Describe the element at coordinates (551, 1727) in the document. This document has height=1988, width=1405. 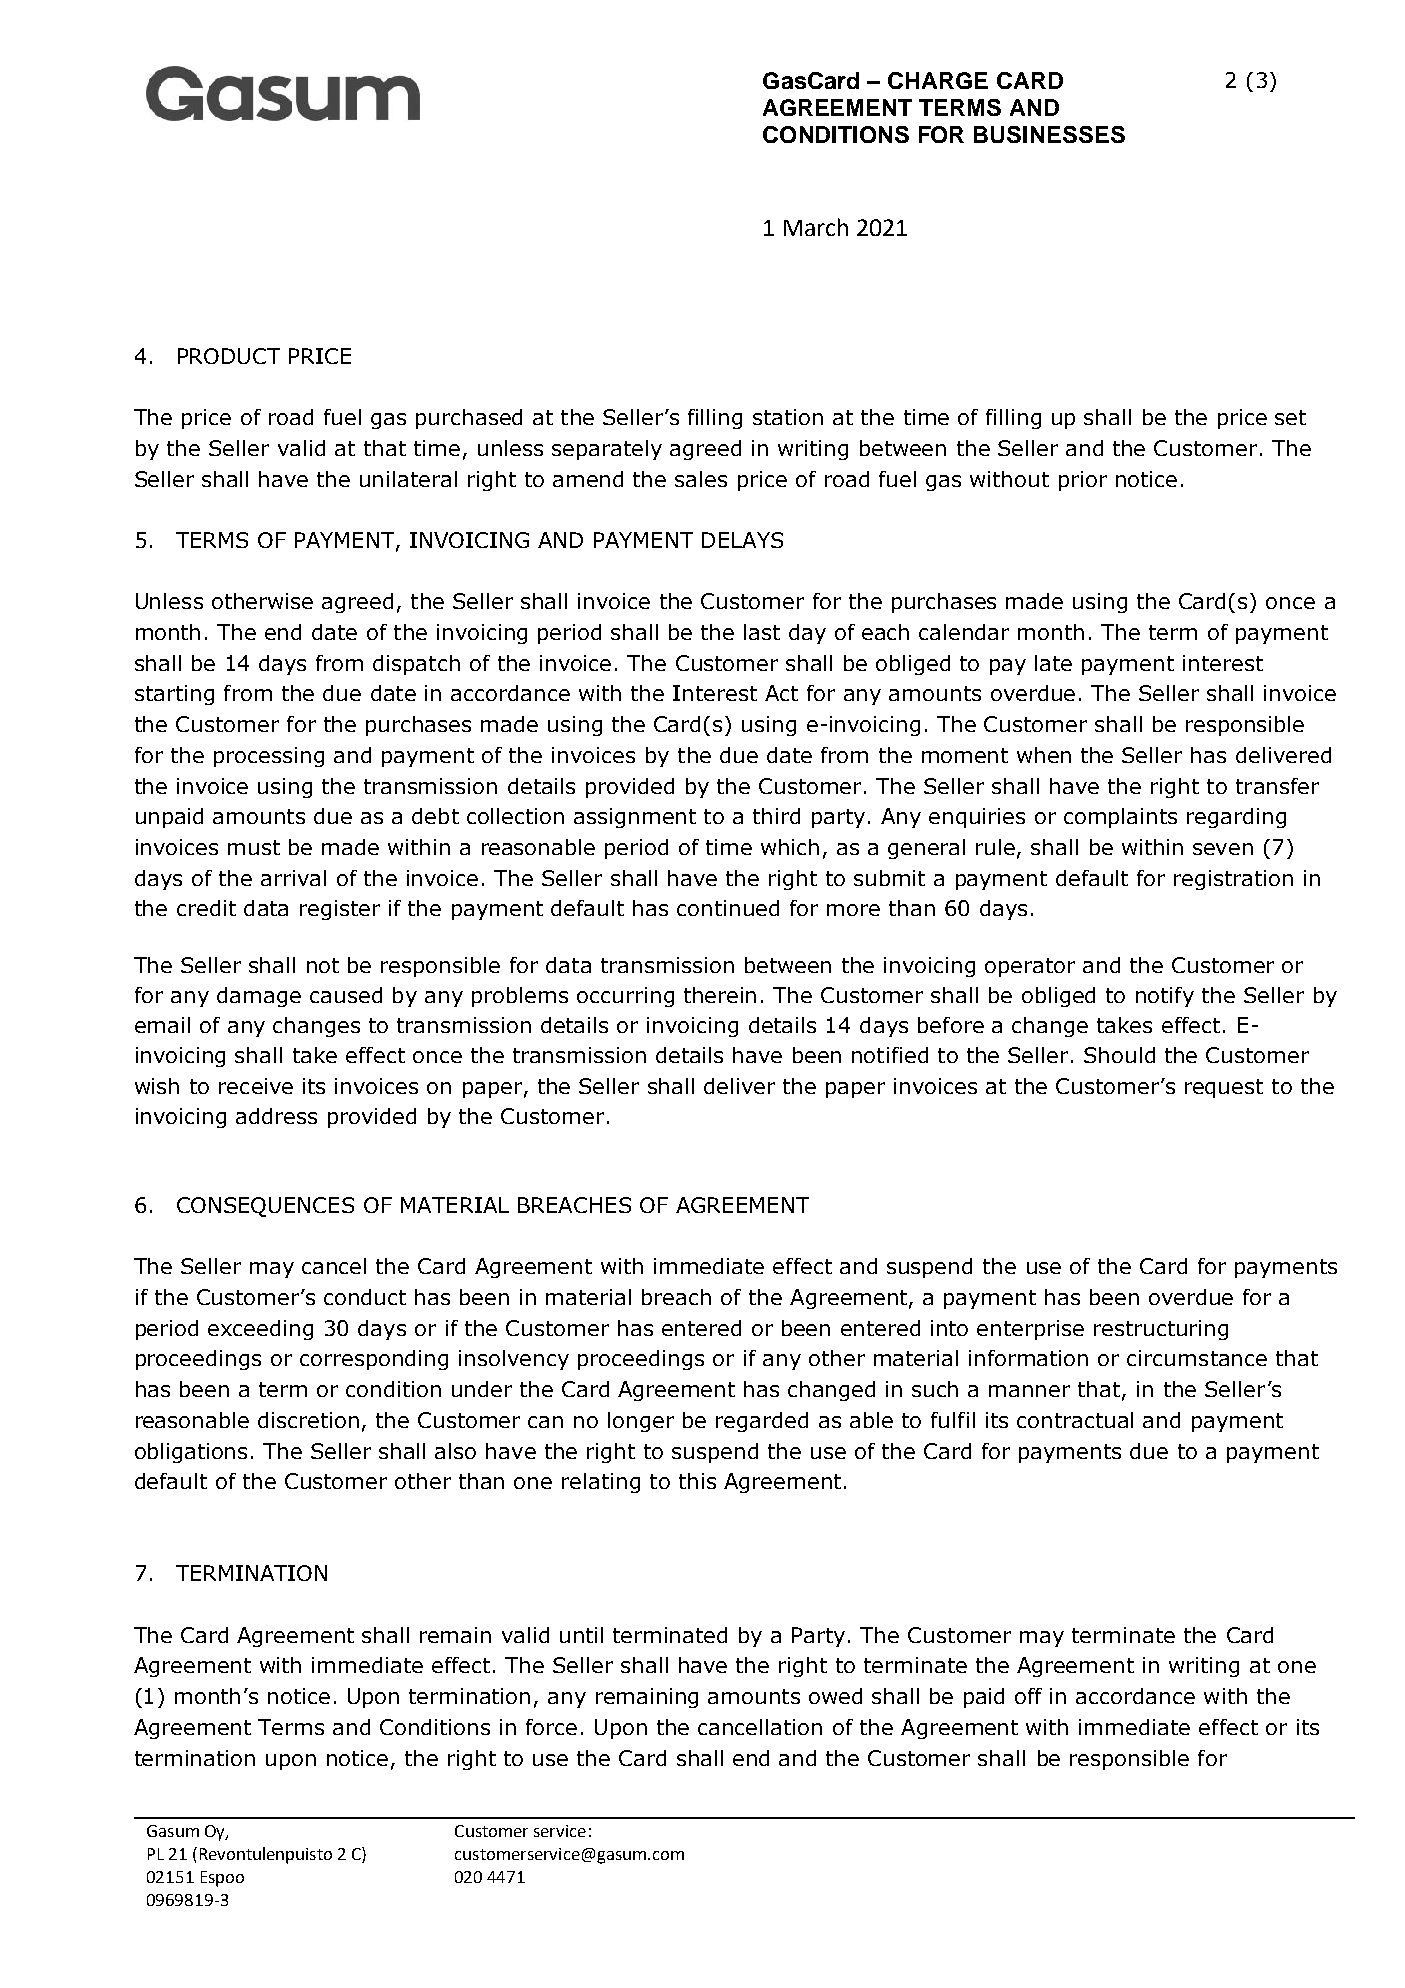
I see `force` at that location.
